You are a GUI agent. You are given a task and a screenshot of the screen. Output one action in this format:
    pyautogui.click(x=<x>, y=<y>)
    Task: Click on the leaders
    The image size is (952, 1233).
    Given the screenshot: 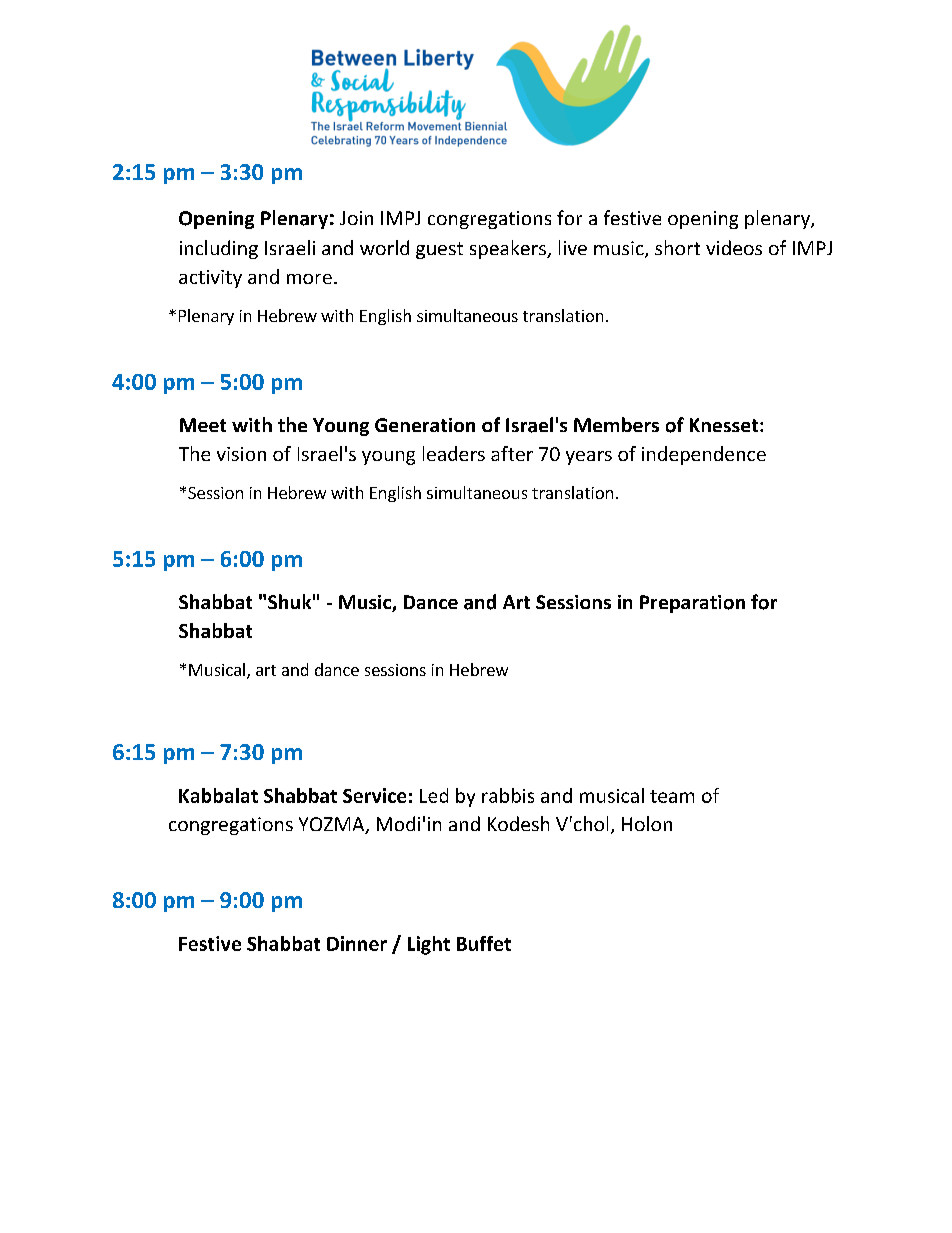 What is the action you would take?
    pyautogui.click(x=454, y=453)
